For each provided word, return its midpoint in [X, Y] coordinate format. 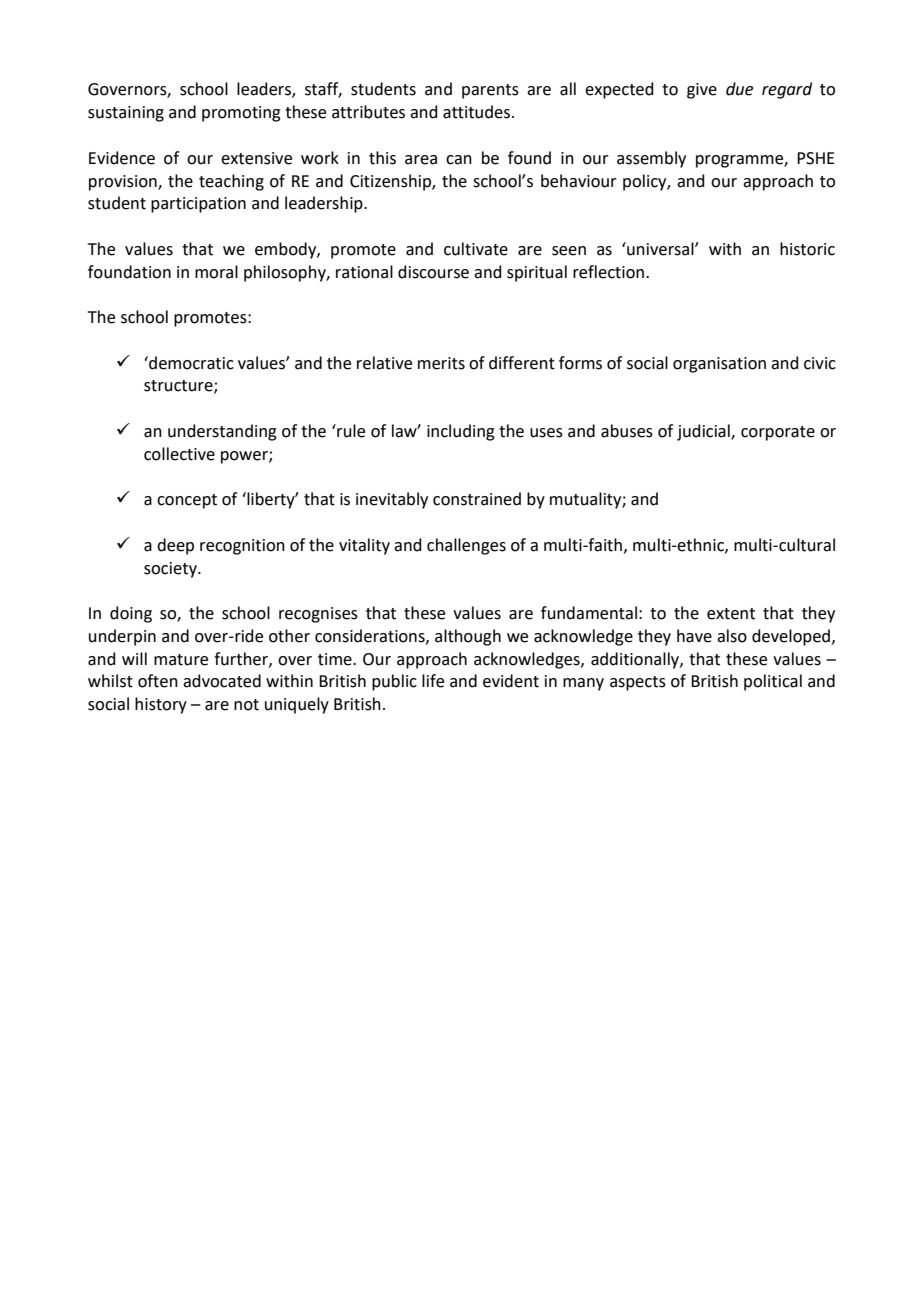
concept [187, 501]
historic [807, 249]
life [433, 681]
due [739, 89]
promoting [241, 114]
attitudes [478, 112]
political [773, 682]
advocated [222, 681]
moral [216, 272]
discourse [433, 272]
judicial [704, 432]
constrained [477, 499]
